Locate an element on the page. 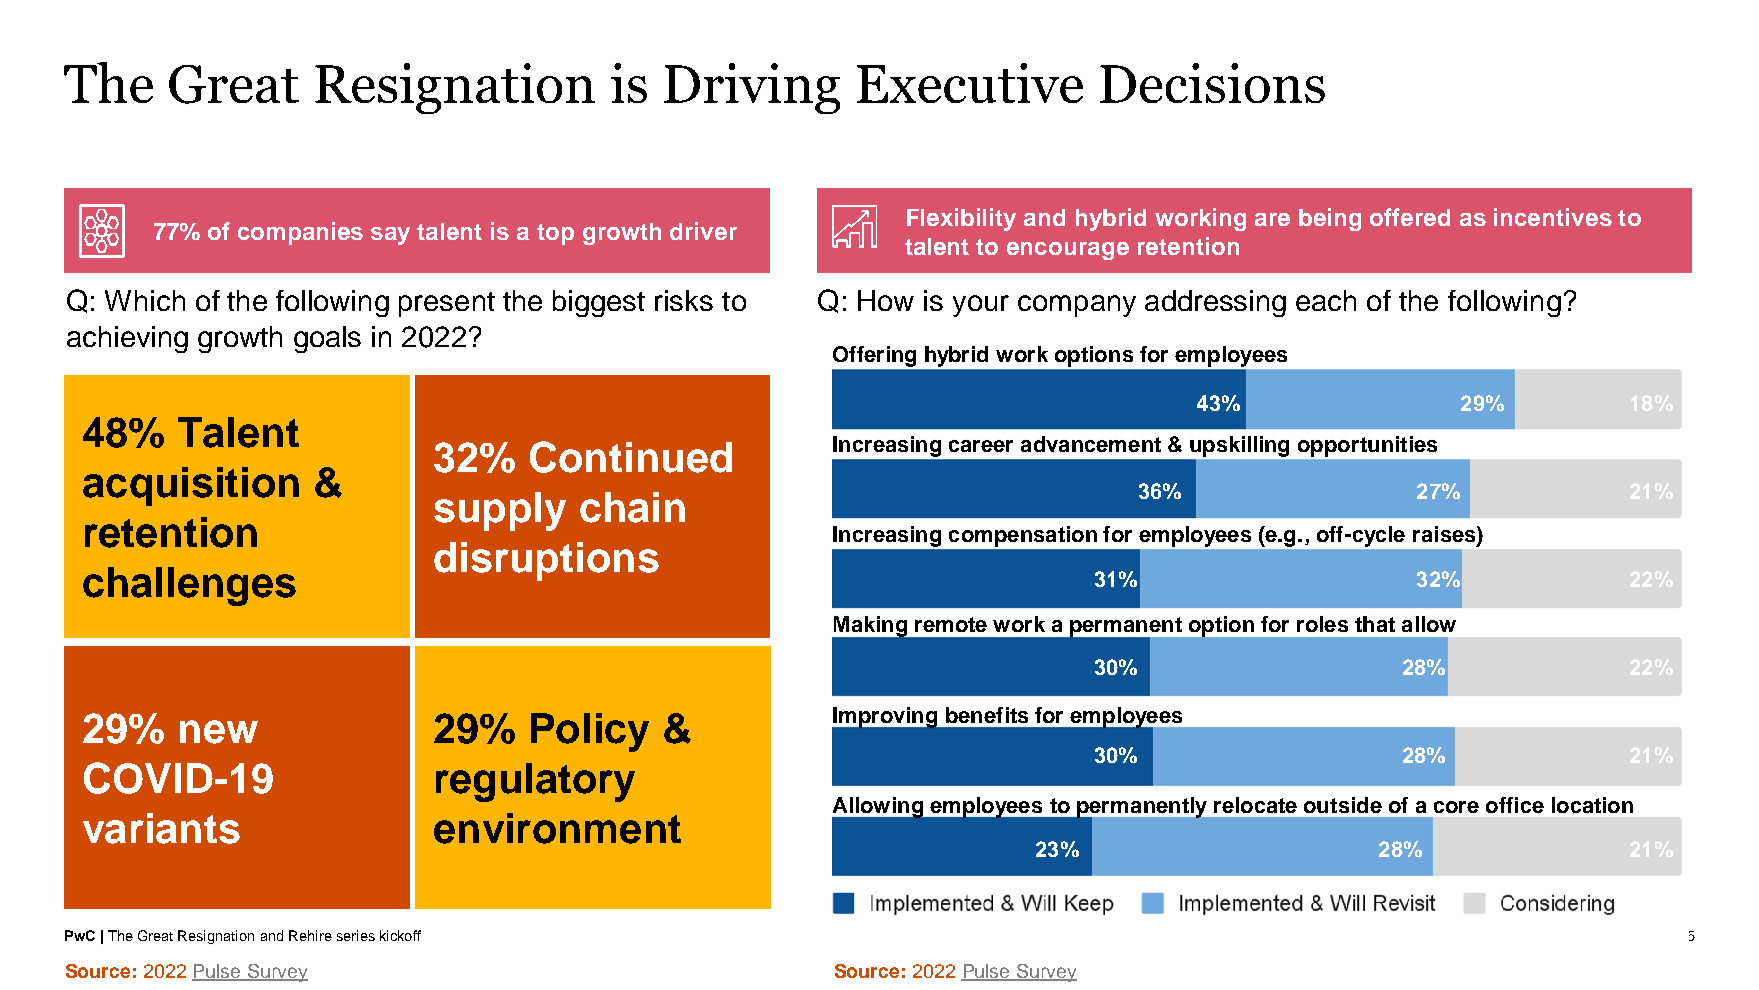  companies is located at coordinates (300, 233).
